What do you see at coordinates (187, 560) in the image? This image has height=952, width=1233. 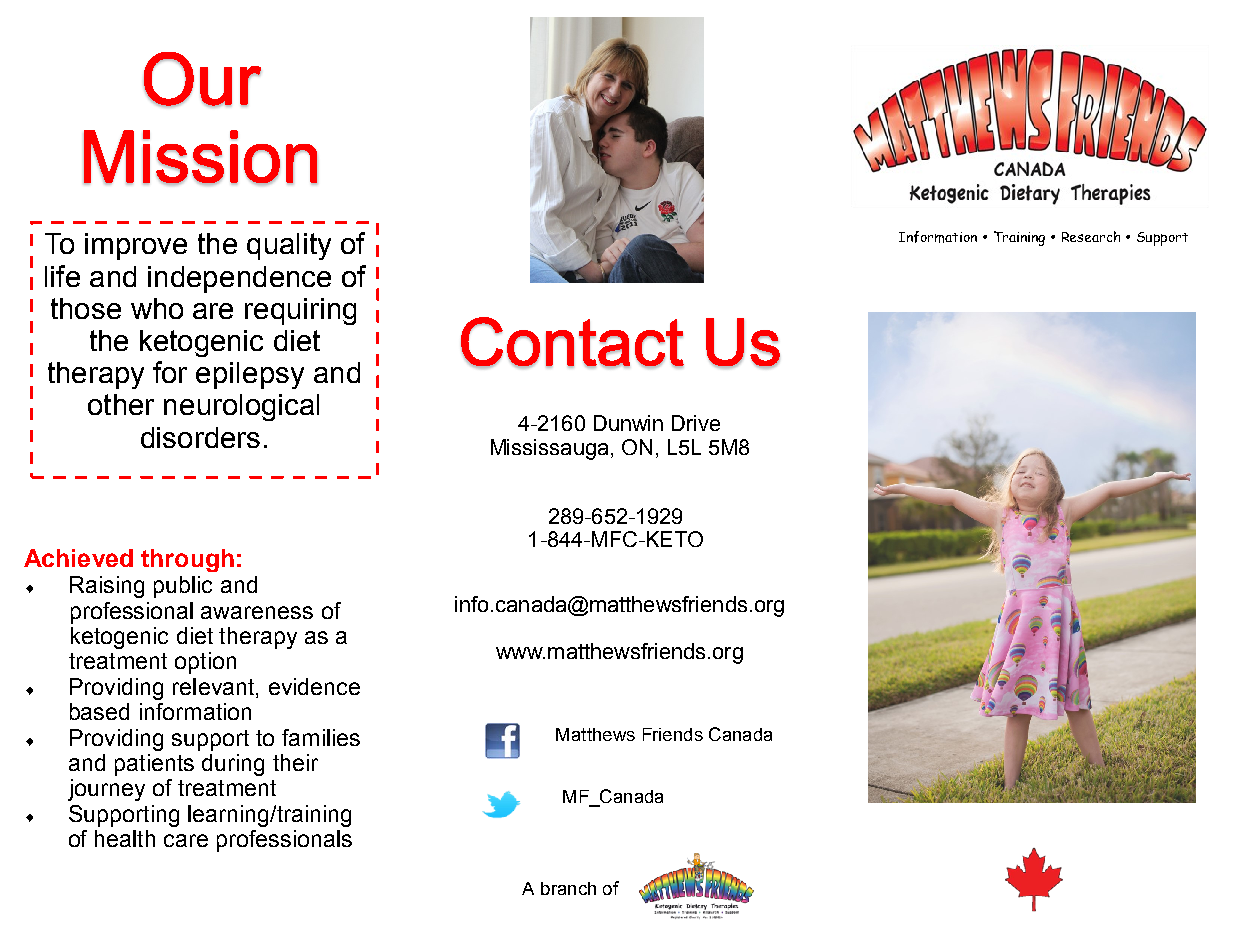 I see `through` at bounding box center [187, 560].
